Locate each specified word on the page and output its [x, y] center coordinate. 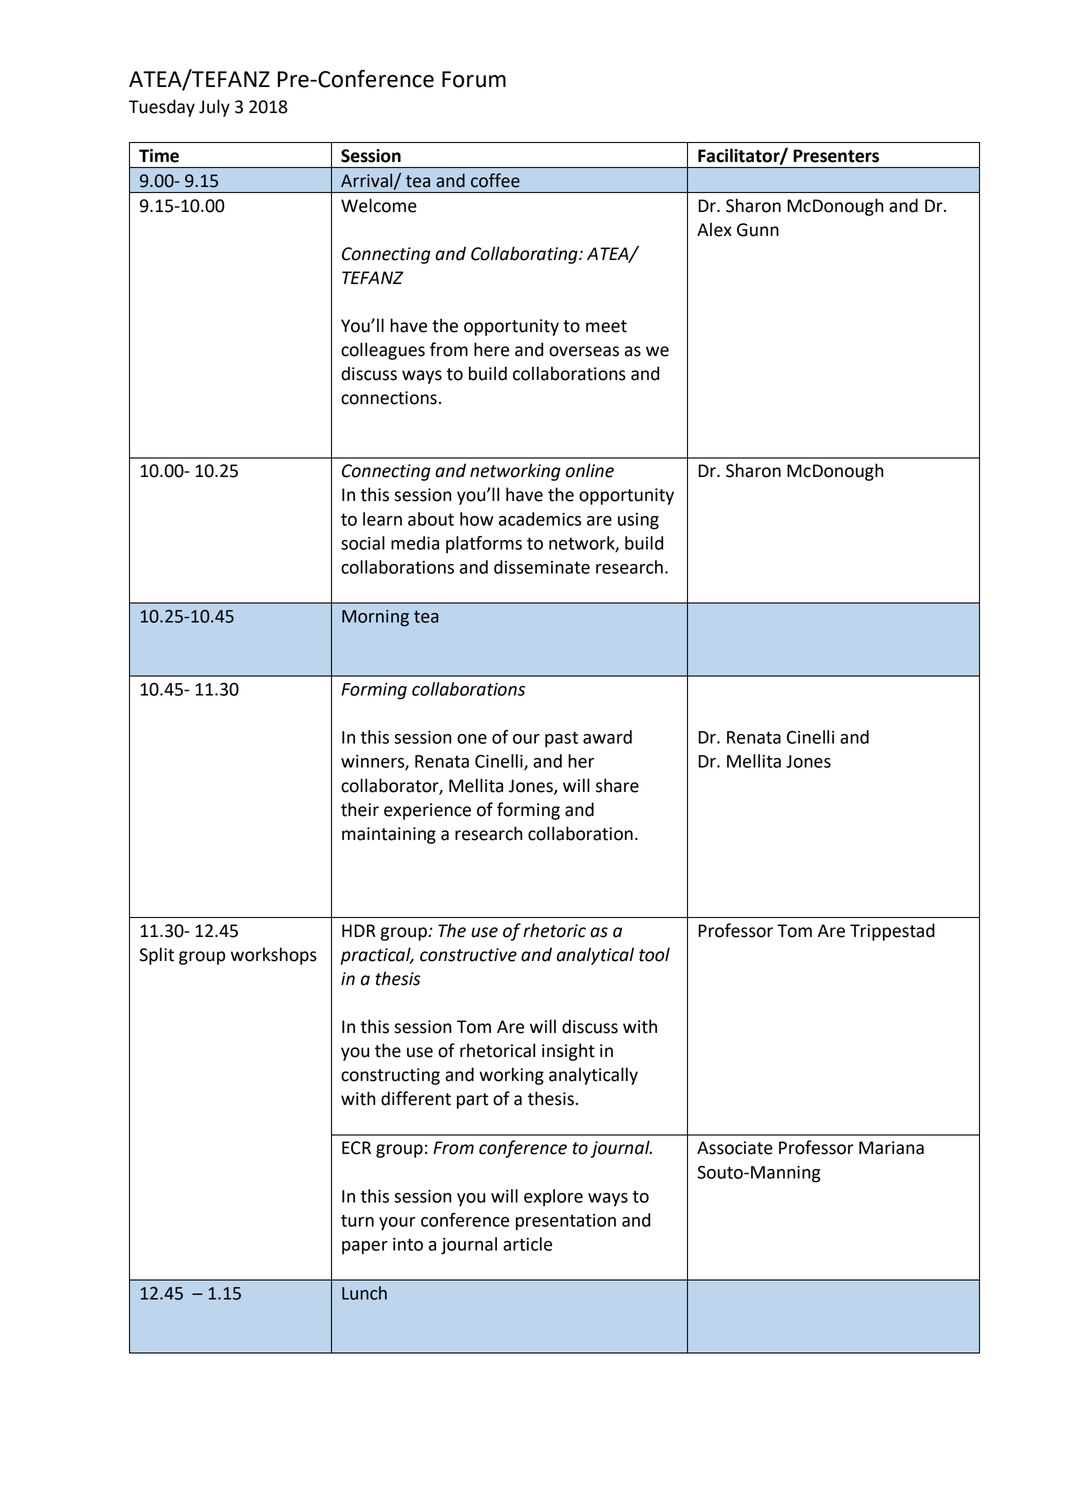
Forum [474, 79]
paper [365, 1248]
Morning [375, 618]
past [561, 739]
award [607, 737]
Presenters [836, 156]
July [214, 108]
